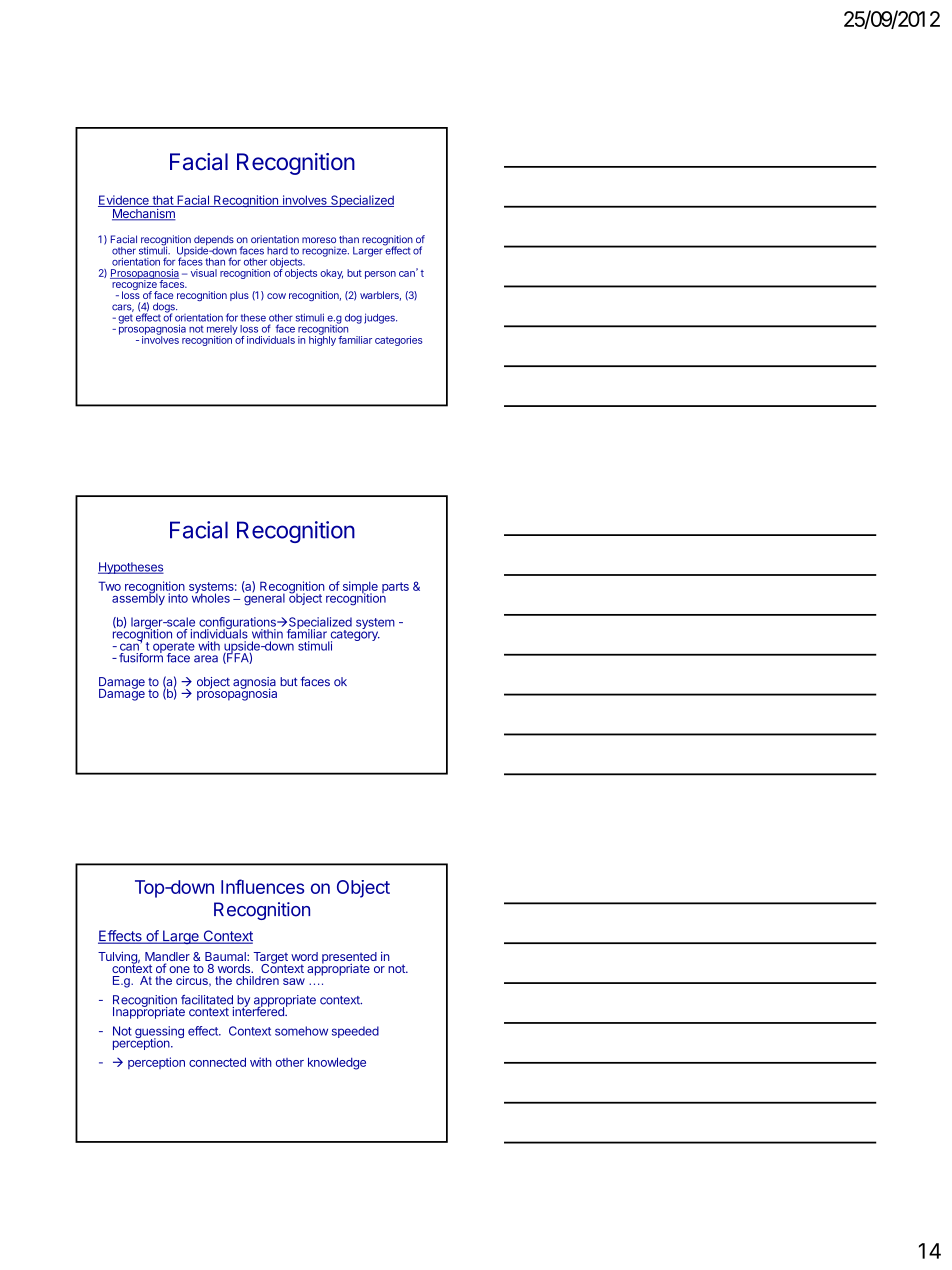 Image resolution: width=952 pixels, height=1270 pixels. I want to click on person, so click(380, 275).
